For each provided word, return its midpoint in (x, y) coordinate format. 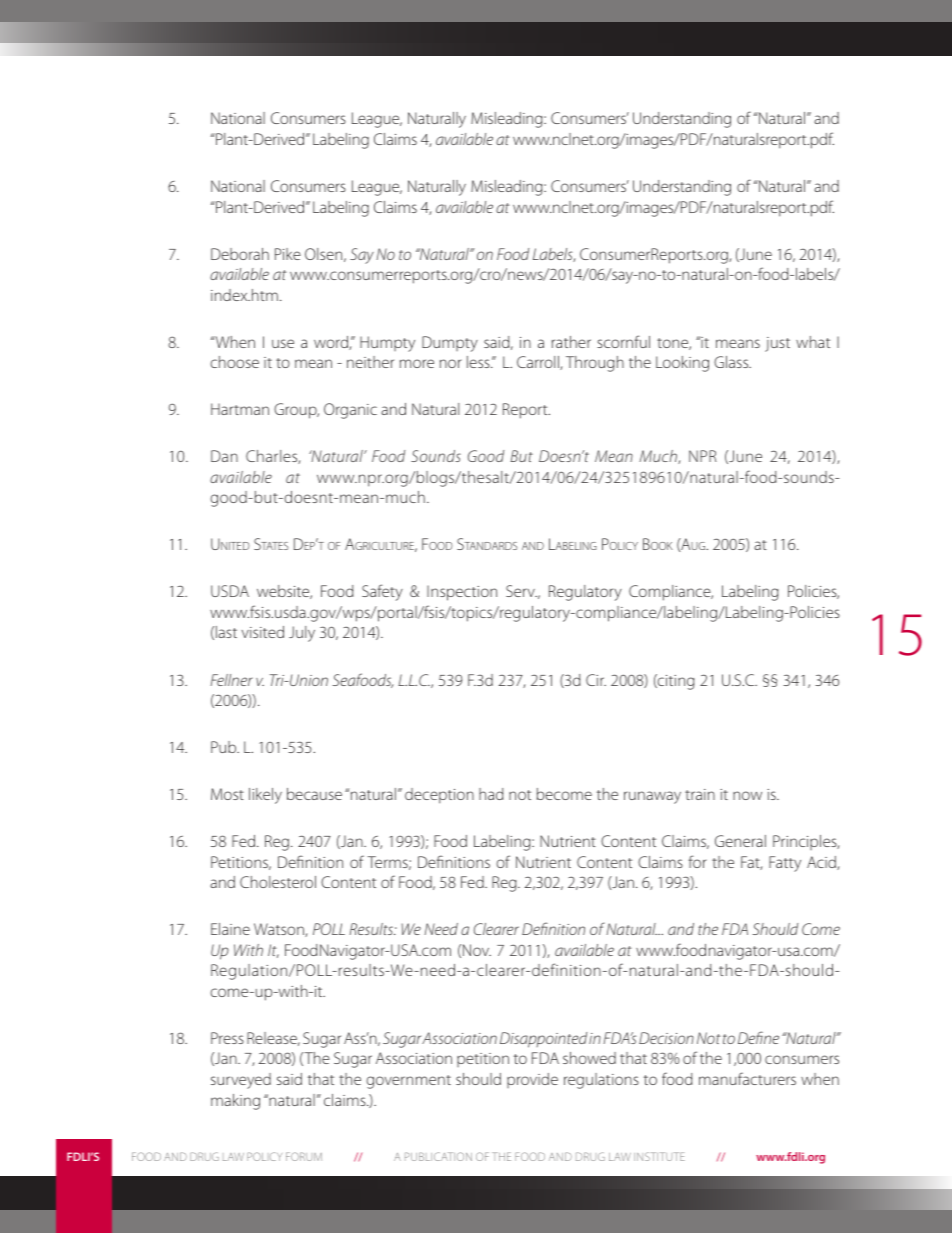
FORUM (304, 1156)
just (777, 344)
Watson (280, 930)
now (747, 795)
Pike (288, 254)
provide (532, 1080)
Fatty (785, 864)
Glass (732, 362)
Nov (477, 950)
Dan (224, 456)
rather (571, 342)
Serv (521, 591)
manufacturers (747, 1078)
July (302, 634)
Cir (596, 680)
